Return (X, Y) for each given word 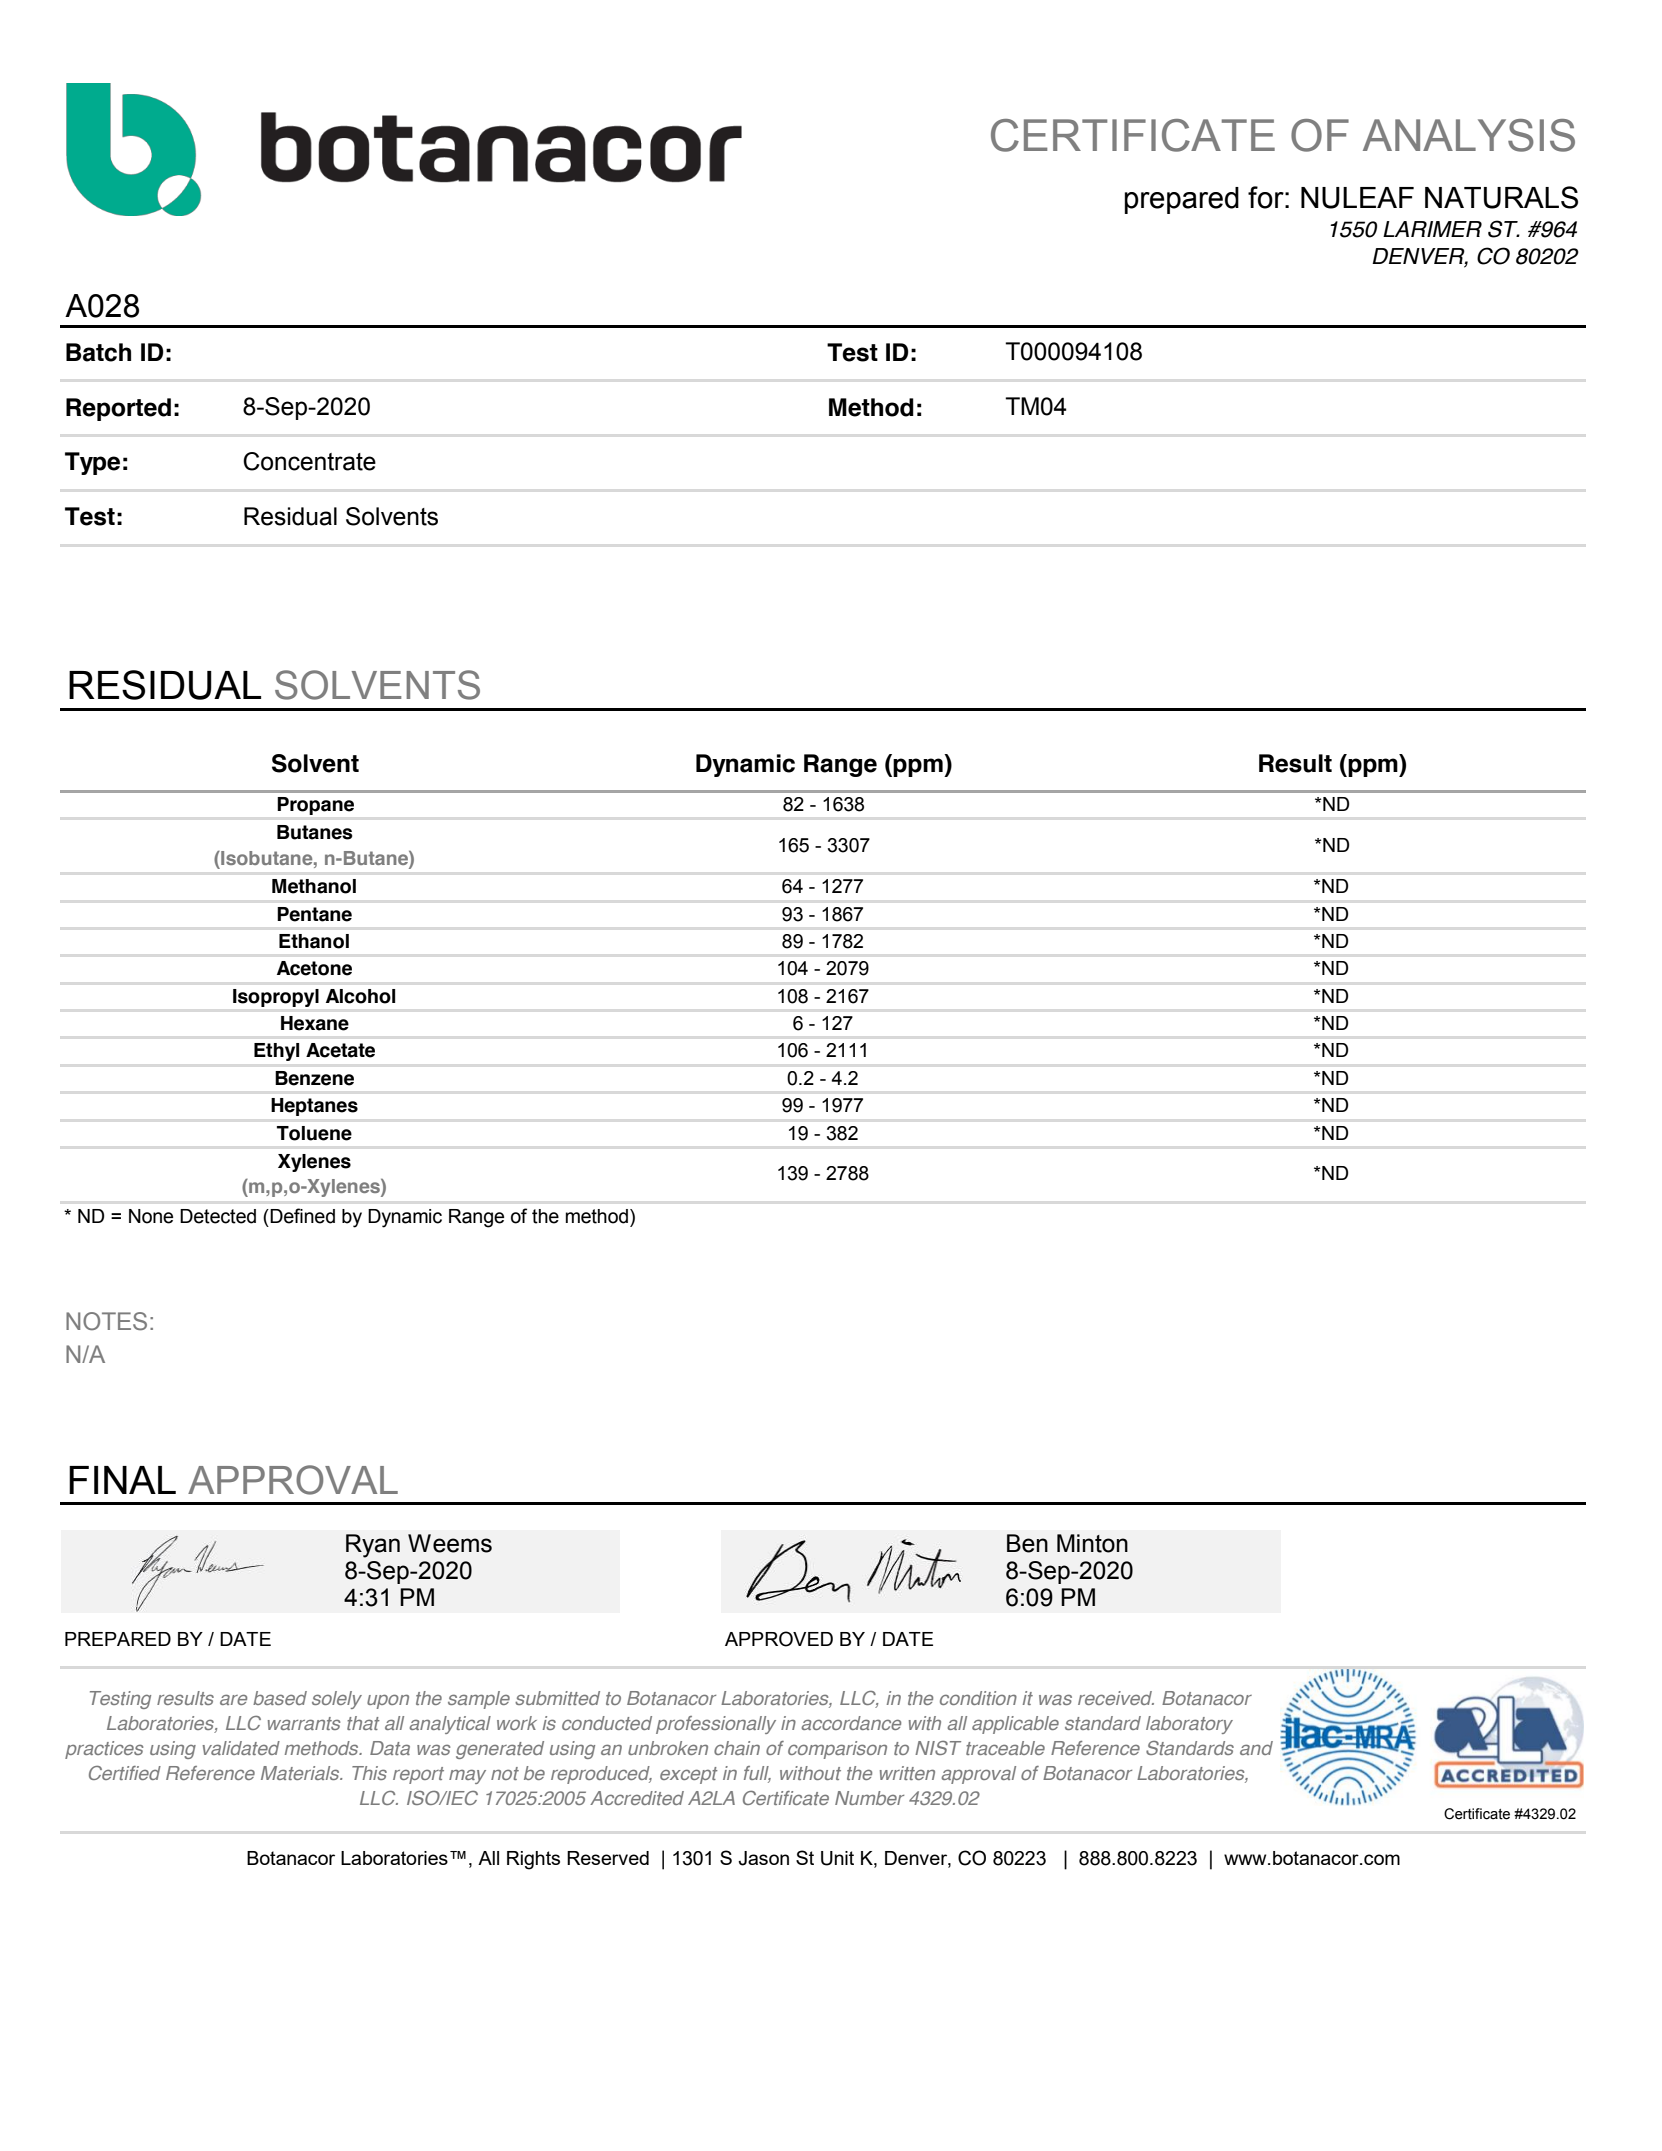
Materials (301, 1773)
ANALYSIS (1469, 135)
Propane (316, 806)
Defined (301, 1216)
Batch (98, 352)
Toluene (314, 1133)
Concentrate (309, 461)
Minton (1092, 1543)
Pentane (314, 914)
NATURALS (1501, 197)
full (757, 1774)
